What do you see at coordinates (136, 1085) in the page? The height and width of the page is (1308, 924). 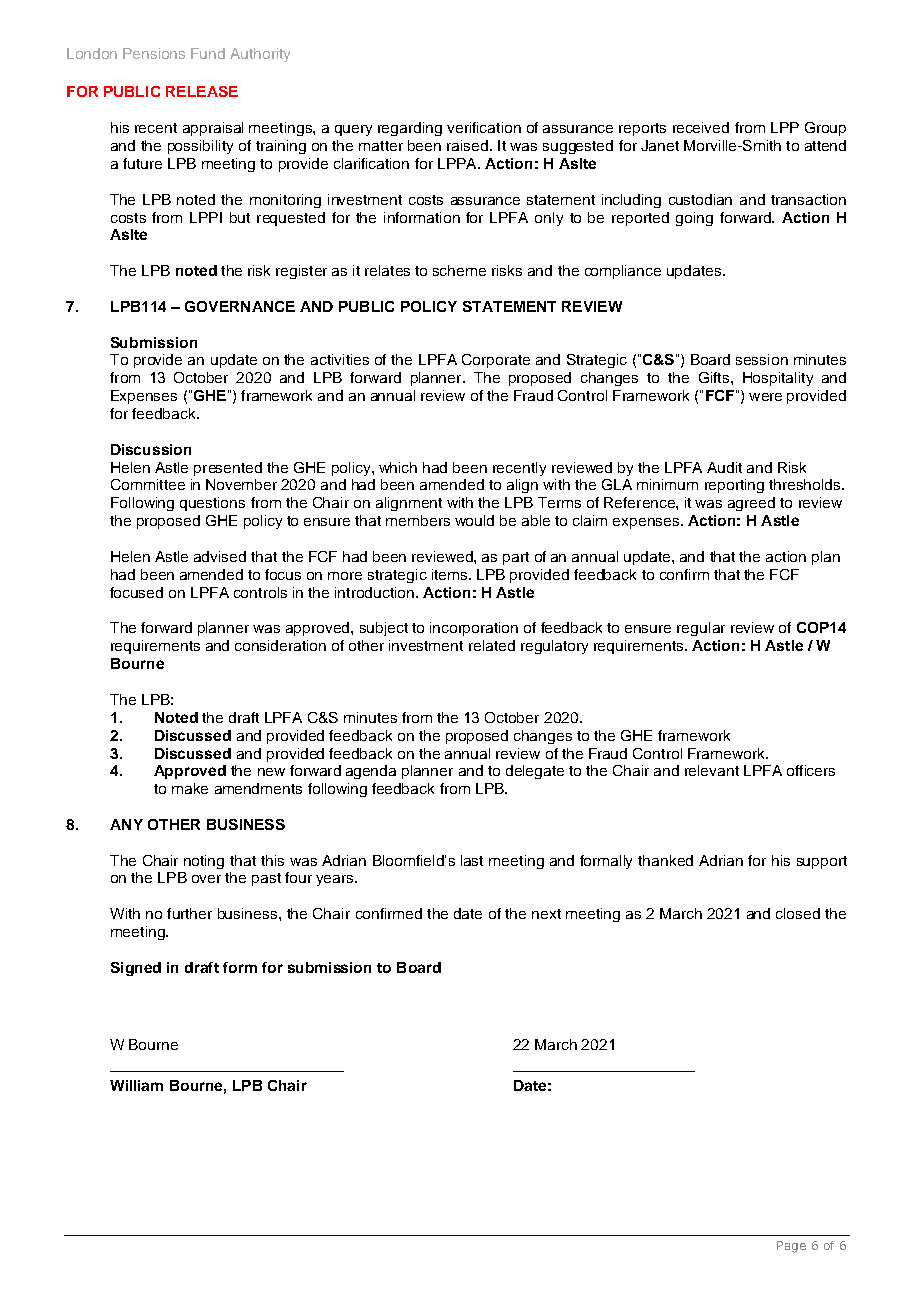 I see `William` at bounding box center [136, 1085].
